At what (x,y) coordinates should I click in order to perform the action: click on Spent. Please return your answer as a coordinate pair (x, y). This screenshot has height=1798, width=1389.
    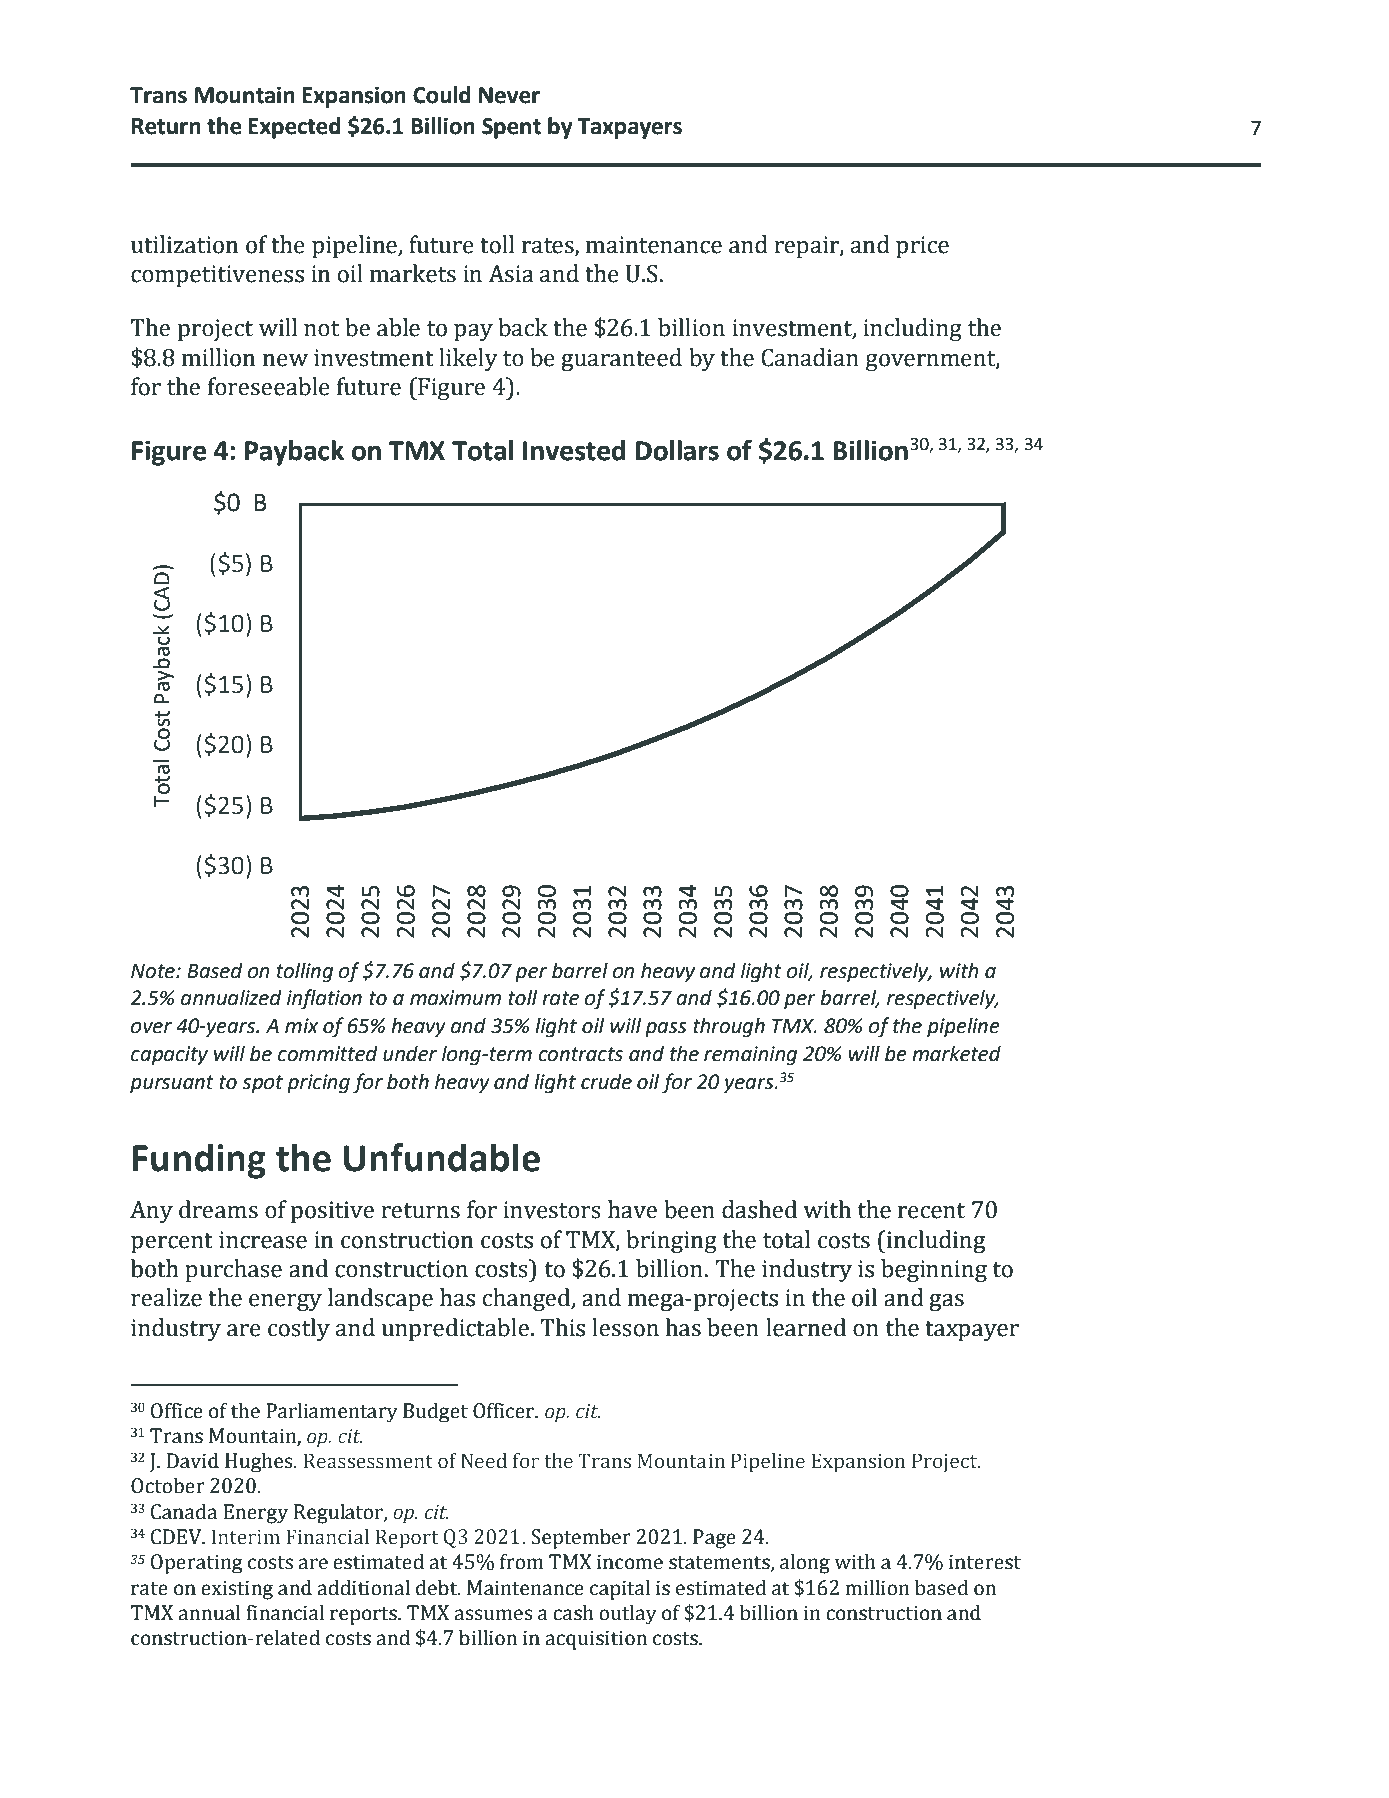
    Looking at the image, I should click on (511, 128).
